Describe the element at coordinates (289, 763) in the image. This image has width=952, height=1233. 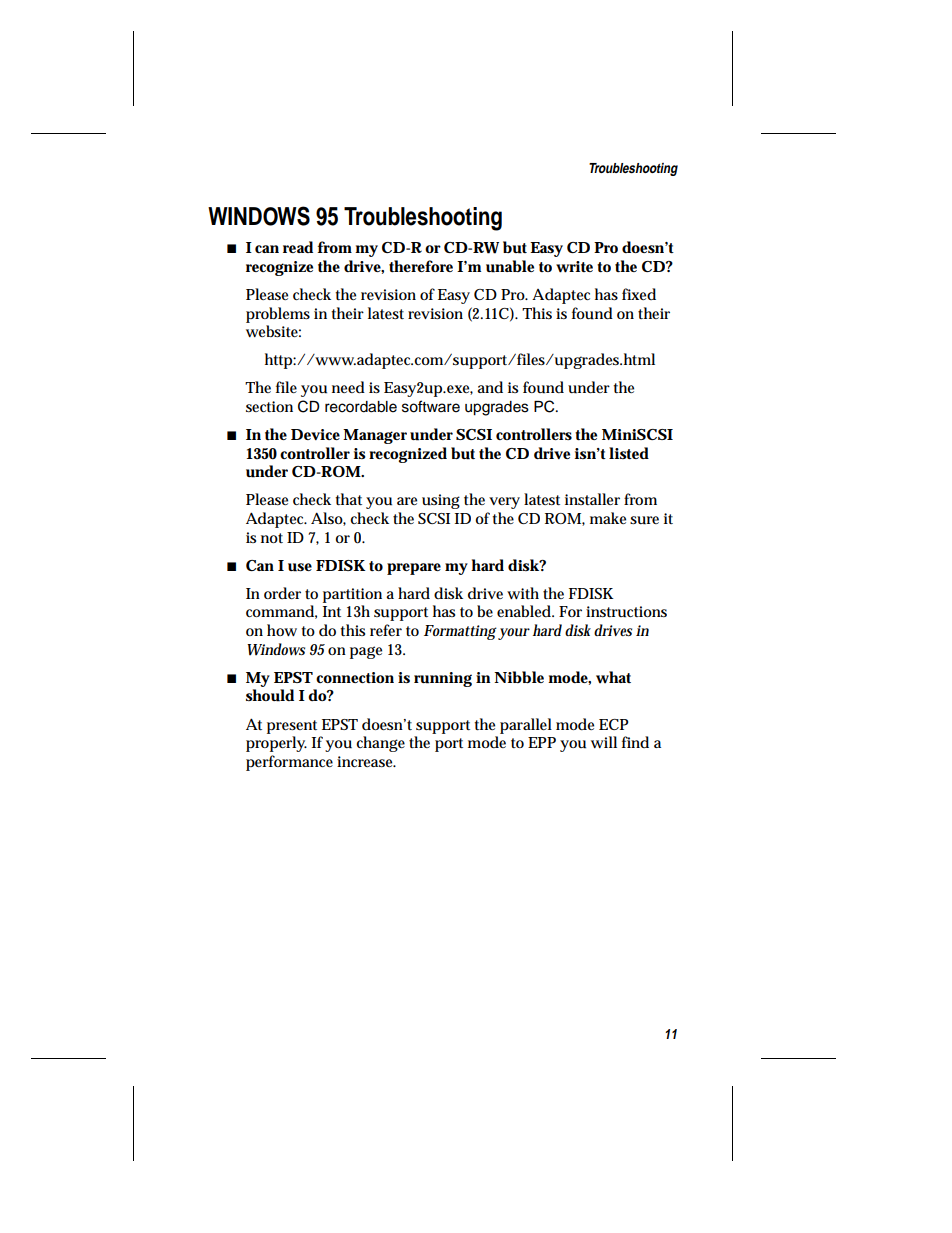
I see `performance` at that location.
